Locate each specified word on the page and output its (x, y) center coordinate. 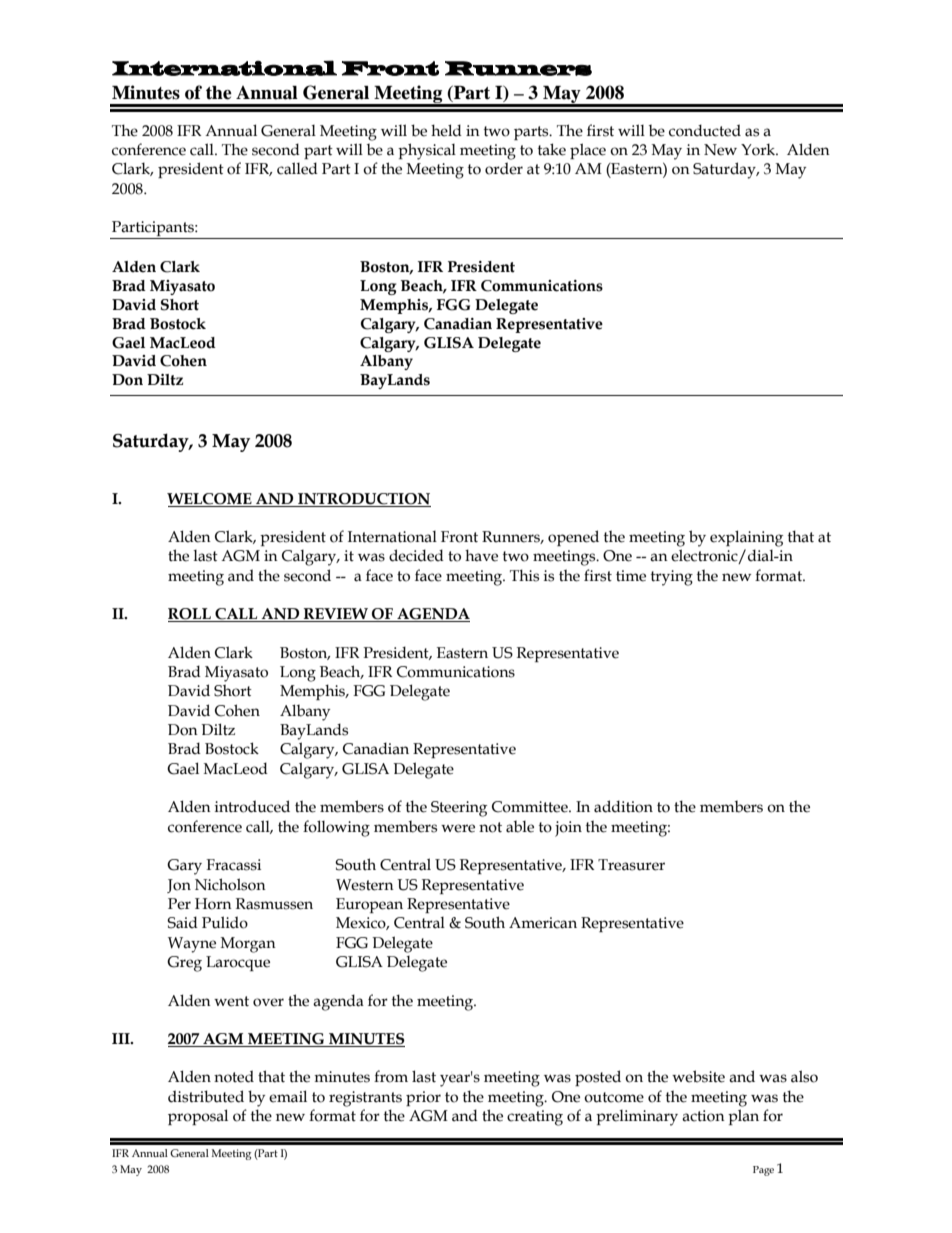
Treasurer (631, 865)
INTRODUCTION (364, 499)
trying (672, 578)
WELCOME (209, 499)
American (543, 923)
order (504, 168)
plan (743, 1117)
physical (427, 151)
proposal (198, 1117)
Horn (213, 904)
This (524, 575)
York (759, 149)
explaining (746, 538)
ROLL (190, 615)
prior (423, 1098)
